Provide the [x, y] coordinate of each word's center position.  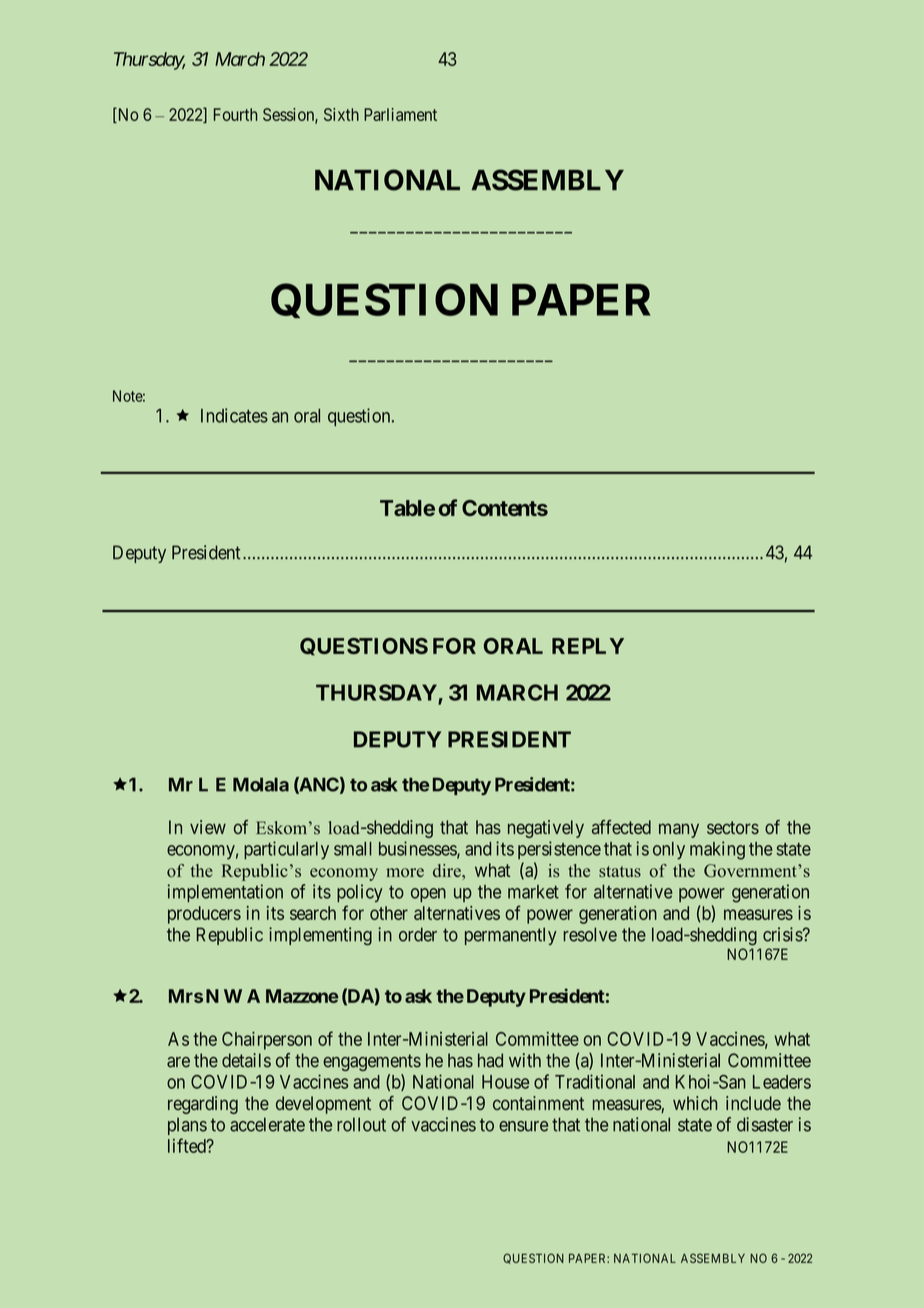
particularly [286, 850]
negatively [546, 829]
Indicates [234, 415]
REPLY [588, 646]
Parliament [400, 114]
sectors [733, 827]
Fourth [235, 114]
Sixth [341, 114]
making [717, 850]
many [679, 830]
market [533, 892]
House [505, 1082]
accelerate [267, 1124]
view [208, 827]
